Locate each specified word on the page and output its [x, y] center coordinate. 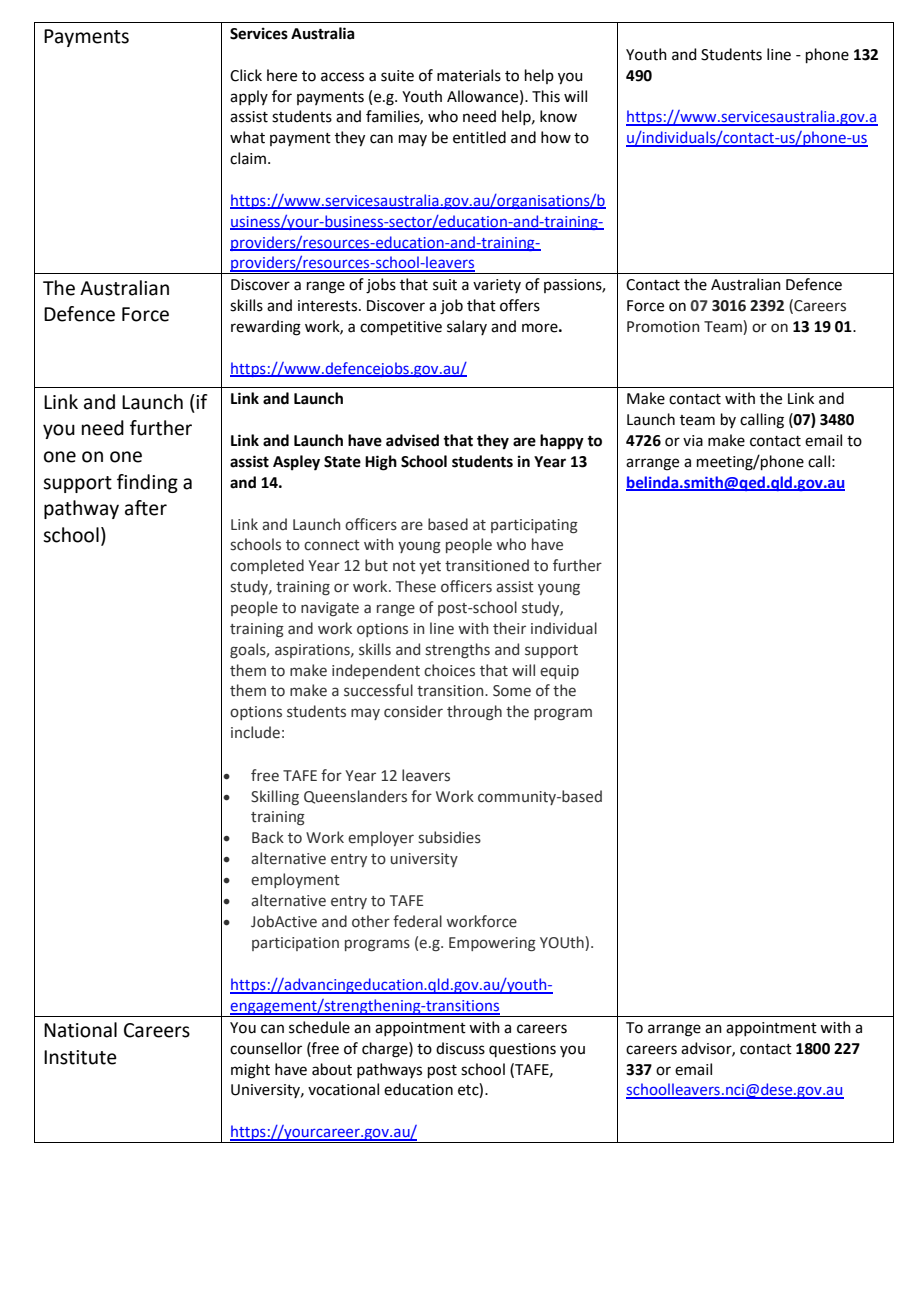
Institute [80, 1057]
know [558, 116]
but [376, 565]
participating [534, 526]
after [146, 508]
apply [249, 97]
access [342, 77]
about [332, 1069]
